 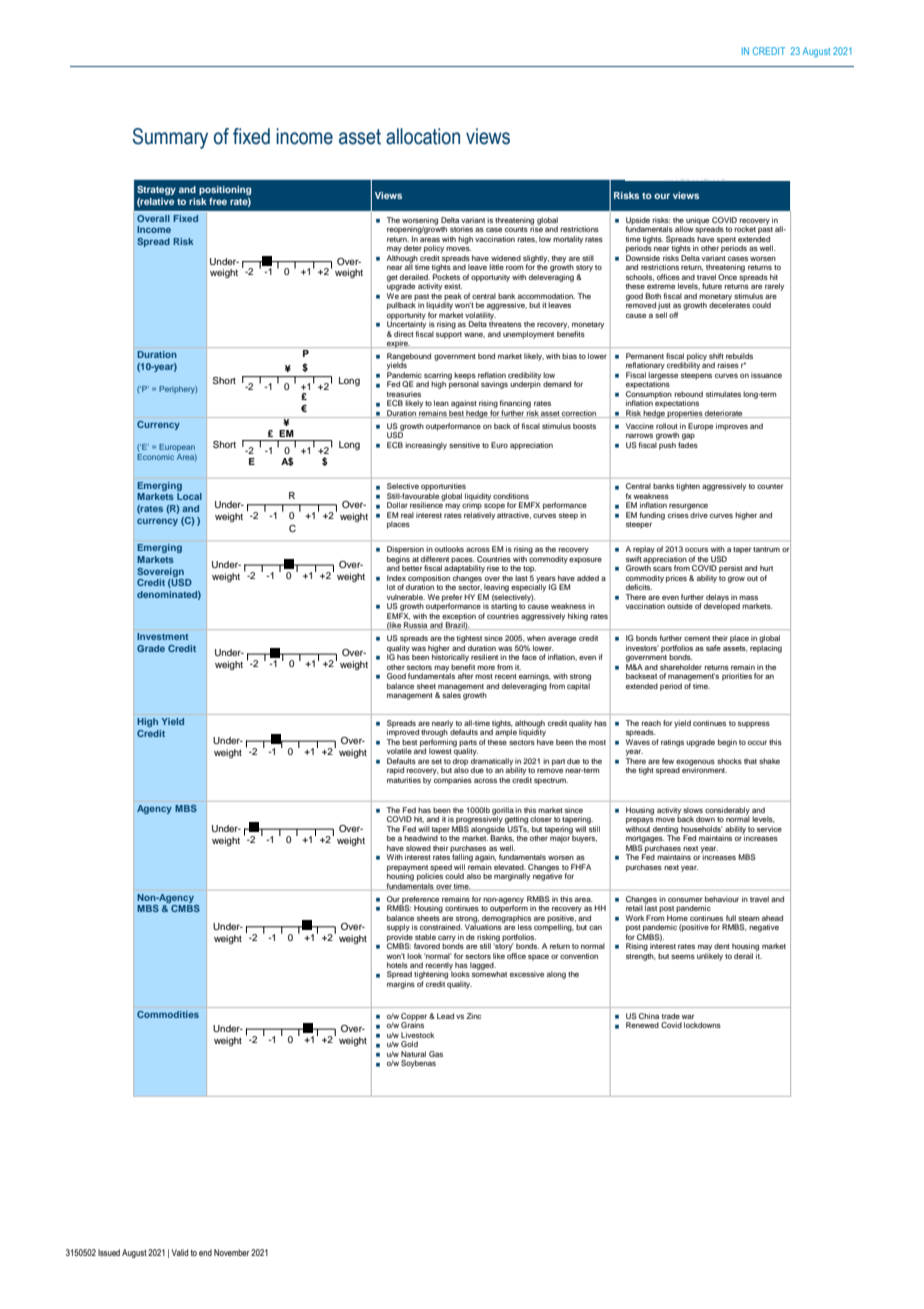 I want to click on stories, so click(x=461, y=229).
